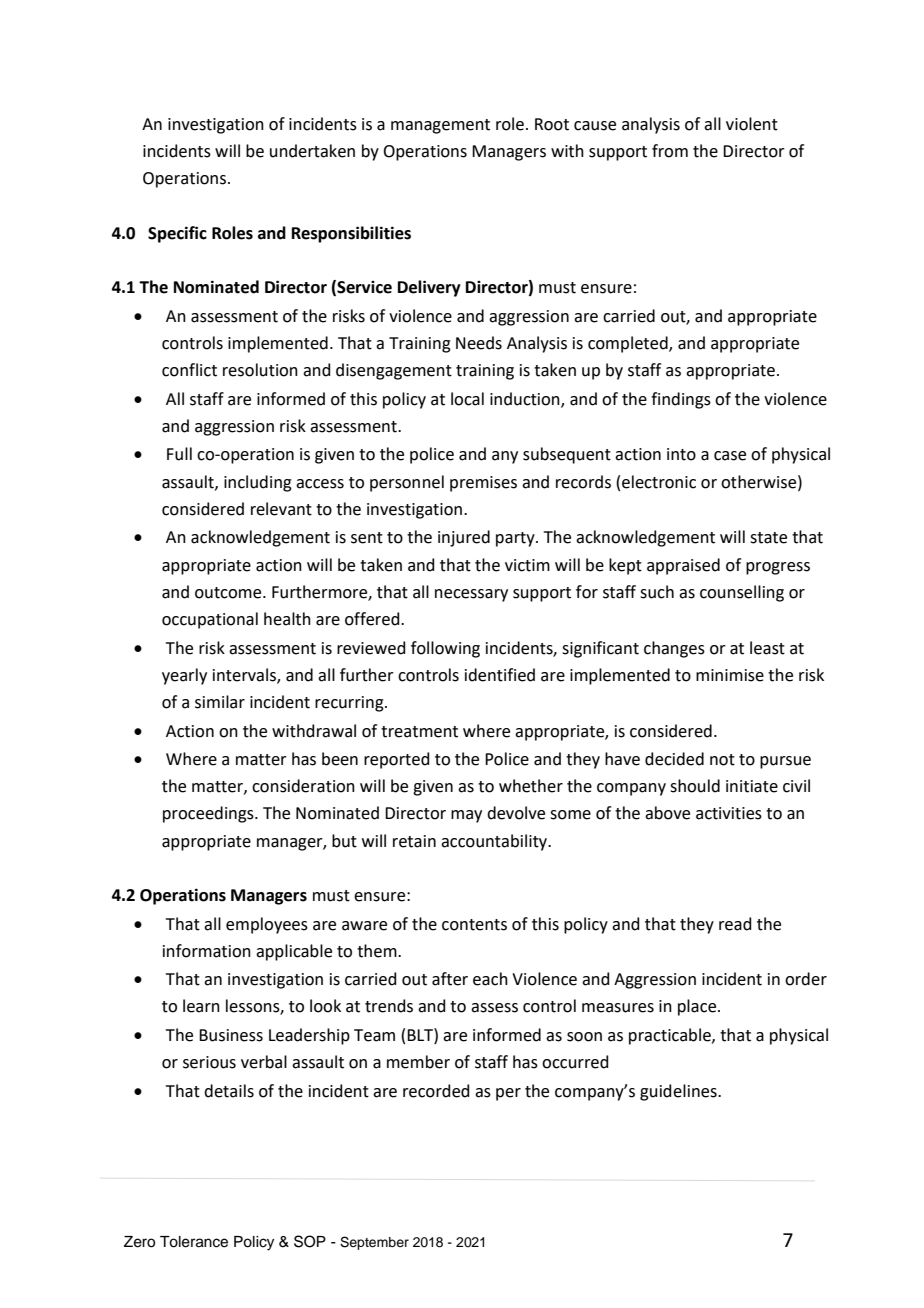 The image size is (924, 1308). Describe the element at coordinates (679, 1092) in the screenshot. I see `guidelines` at that location.
